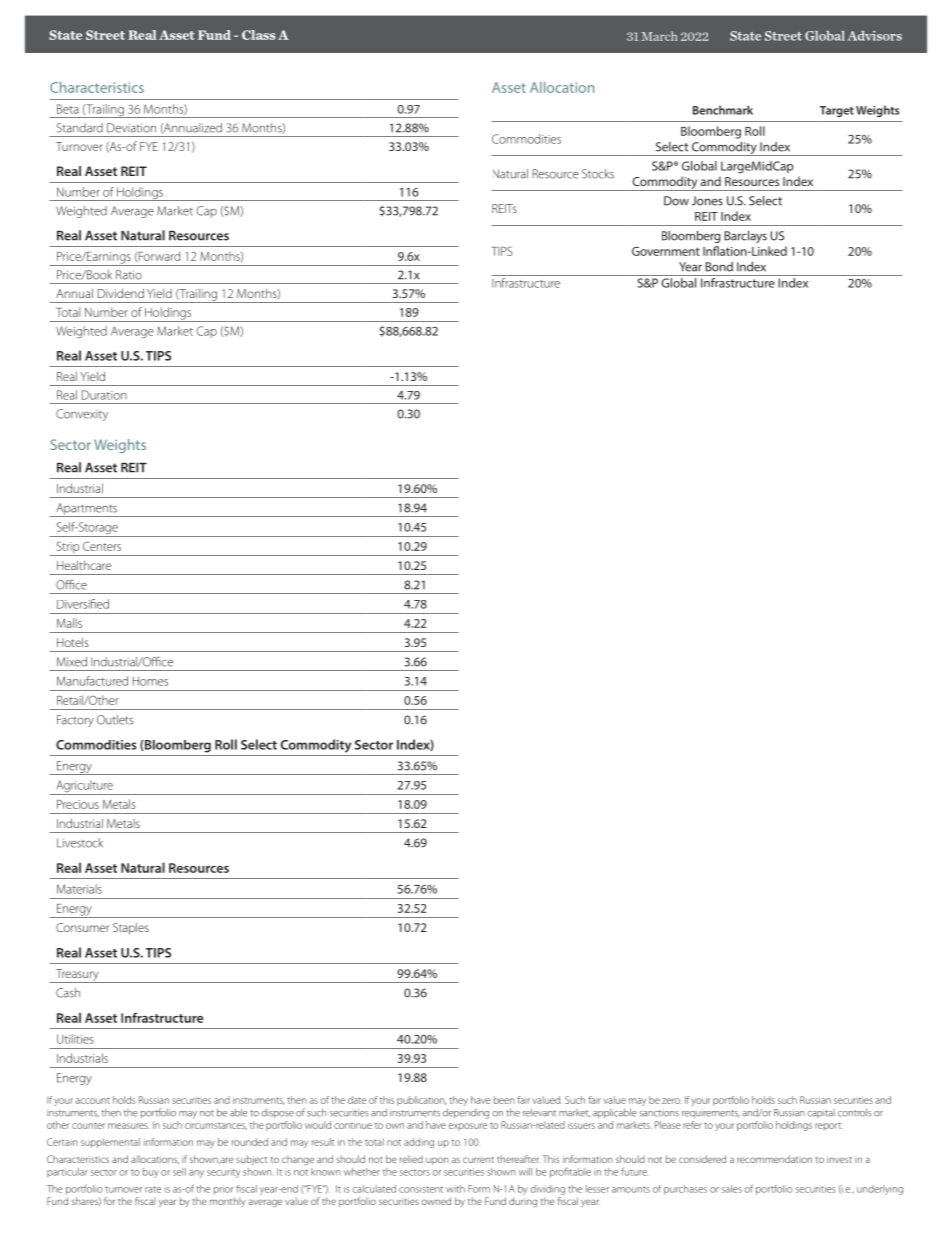 The width and height of the image is (952, 1233). I want to click on Bond, so click(719, 267).
